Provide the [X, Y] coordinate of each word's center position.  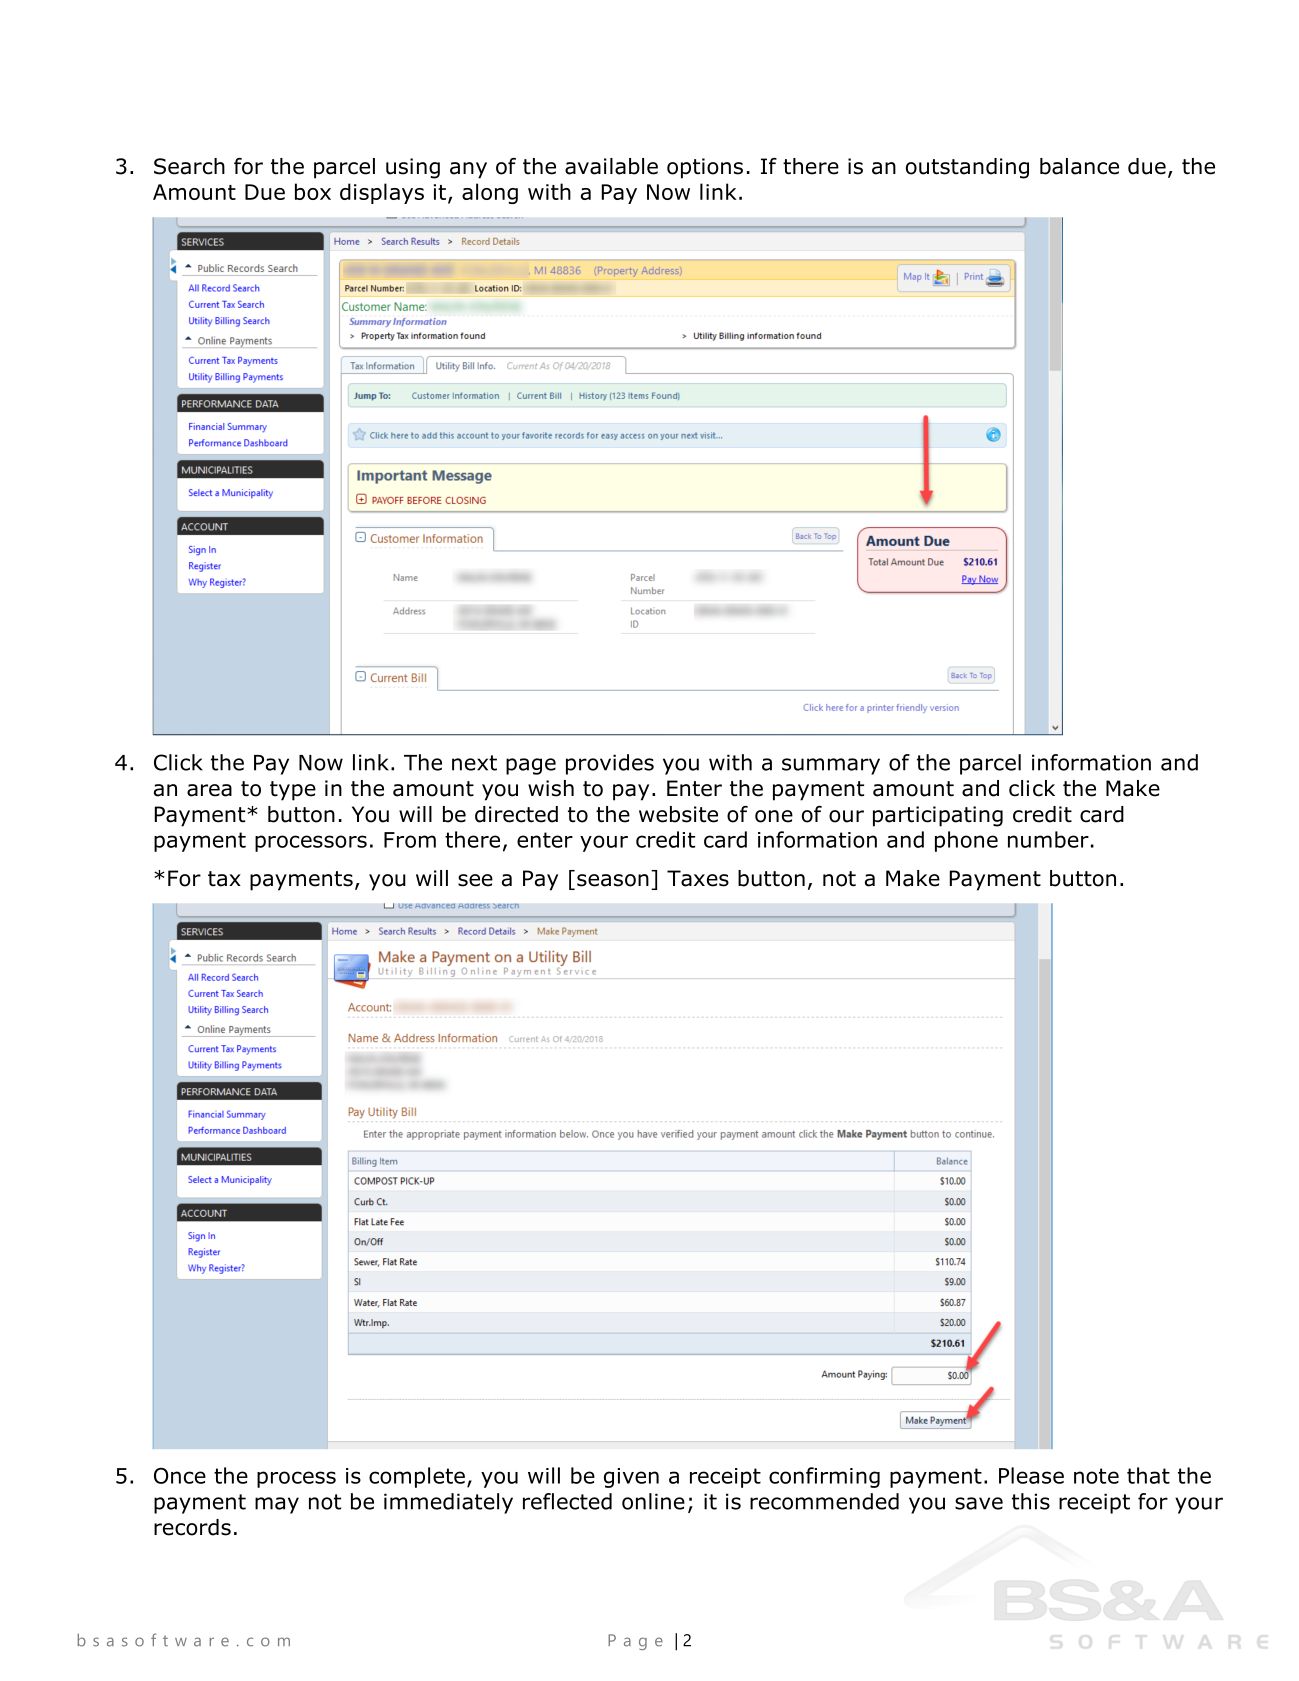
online [653, 1501]
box [313, 191]
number [1048, 839]
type [293, 791]
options [705, 168]
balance [1079, 166]
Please [1031, 1475]
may [277, 1505]
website [678, 814]
